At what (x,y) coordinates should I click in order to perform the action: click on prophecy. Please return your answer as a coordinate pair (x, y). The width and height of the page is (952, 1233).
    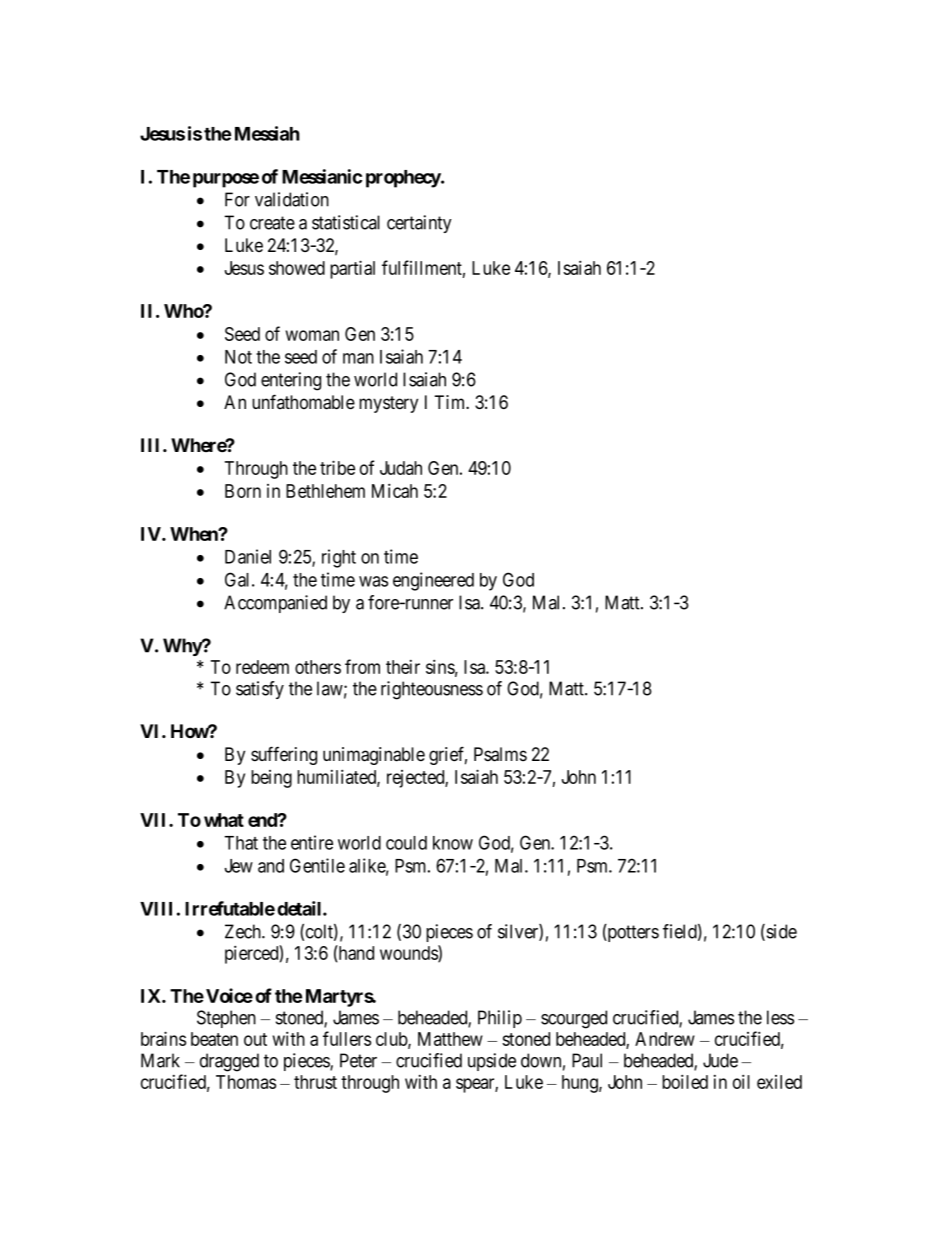
    Looking at the image, I should click on (404, 179).
